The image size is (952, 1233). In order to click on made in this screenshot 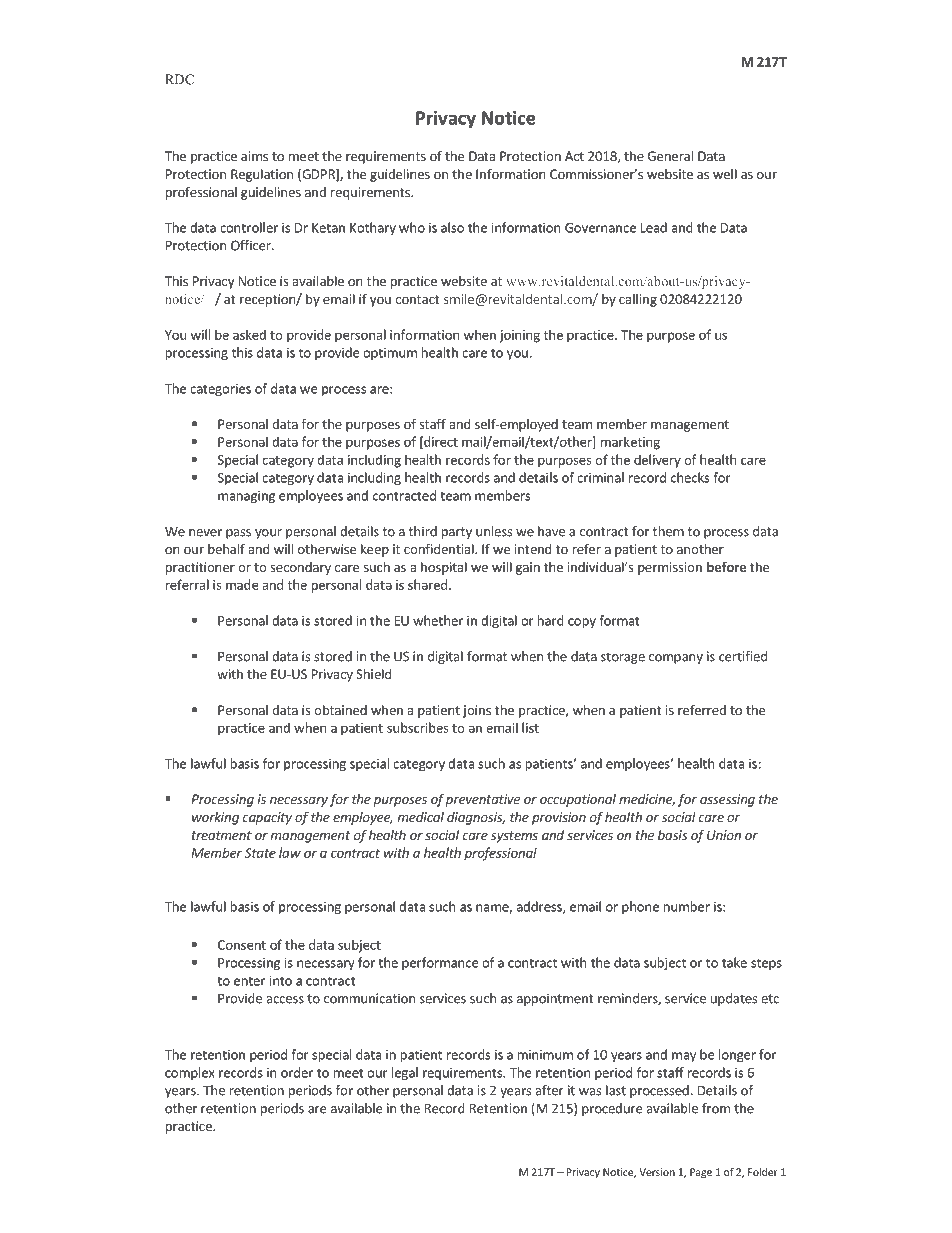, I will do `click(242, 584)`.
